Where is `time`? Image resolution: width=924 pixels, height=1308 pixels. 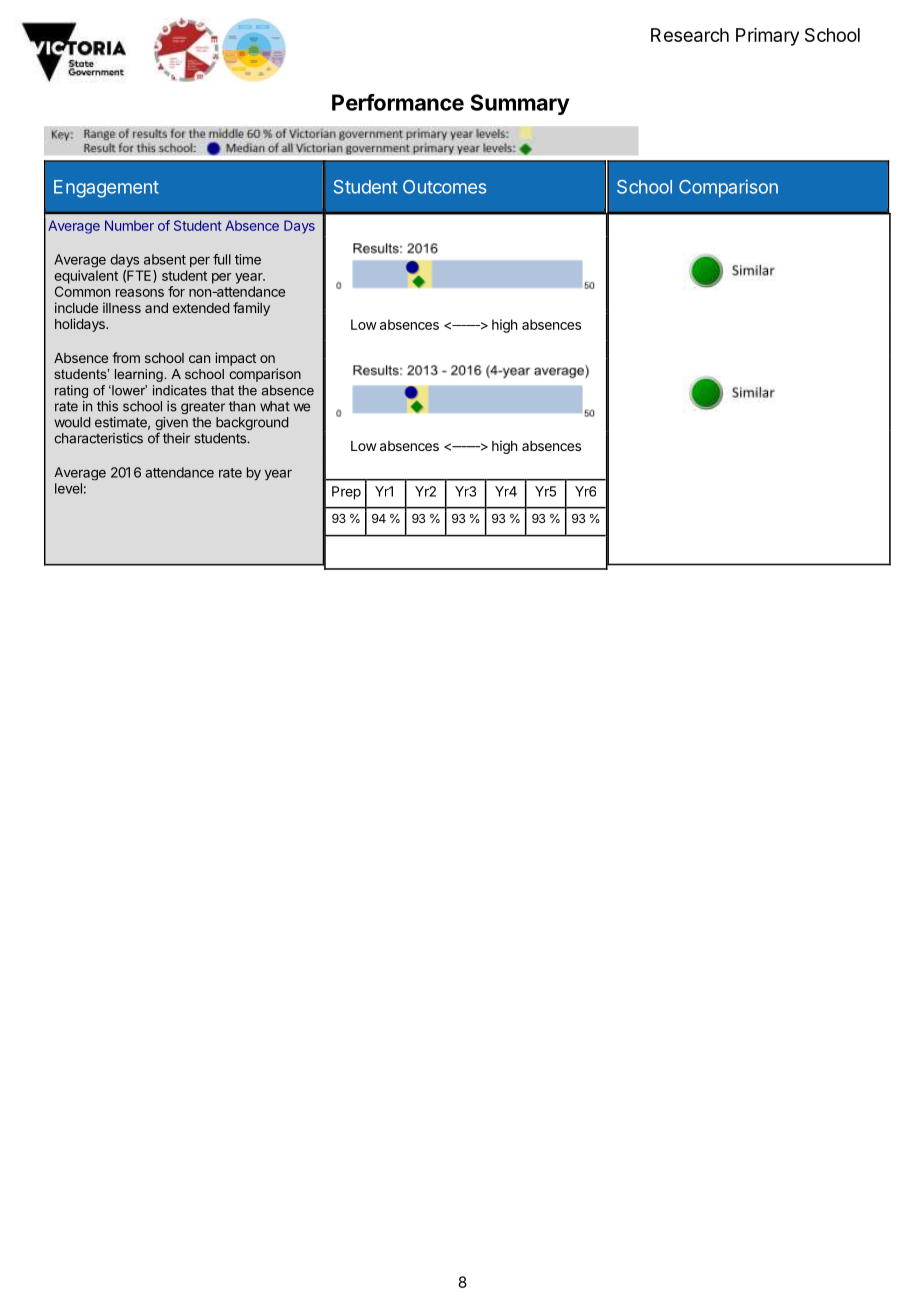
time is located at coordinates (248, 259).
